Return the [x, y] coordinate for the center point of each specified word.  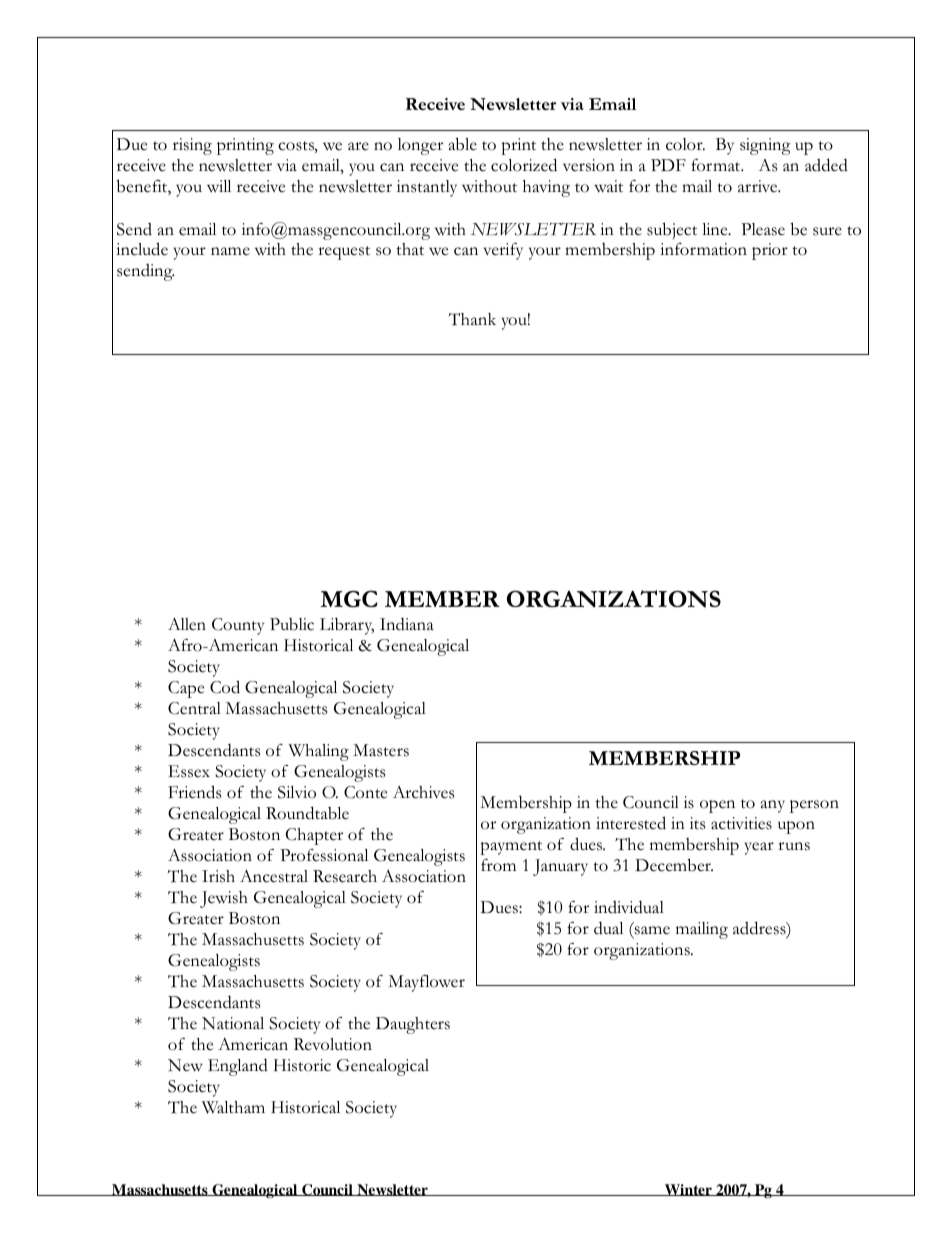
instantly [427, 188]
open [717, 806]
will [219, 186]
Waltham [233, 1107]
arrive [759, 186]
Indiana [407, 624]
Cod [225, 687]
